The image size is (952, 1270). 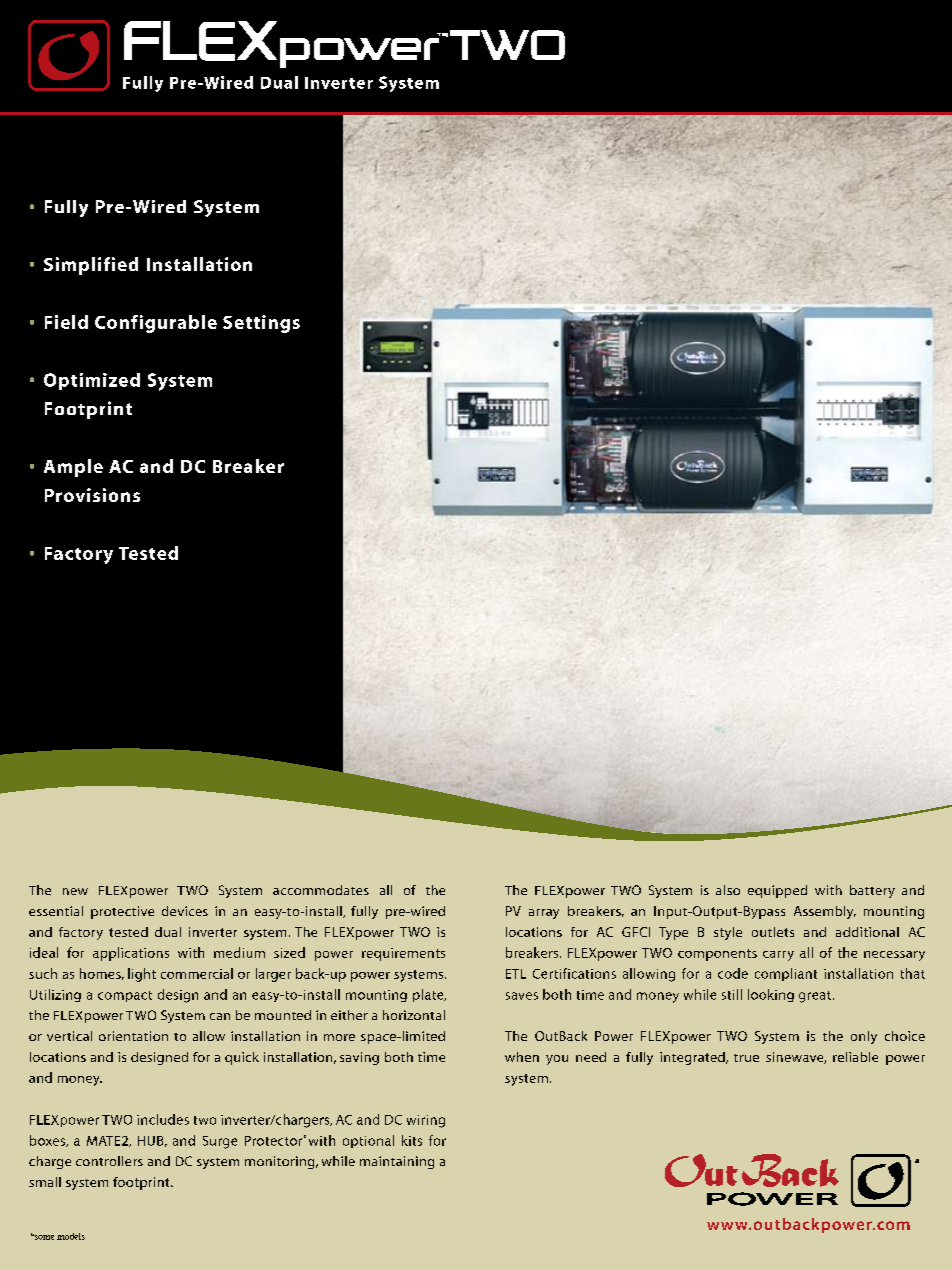 I want to click on light, so click(x=142, y=975).
